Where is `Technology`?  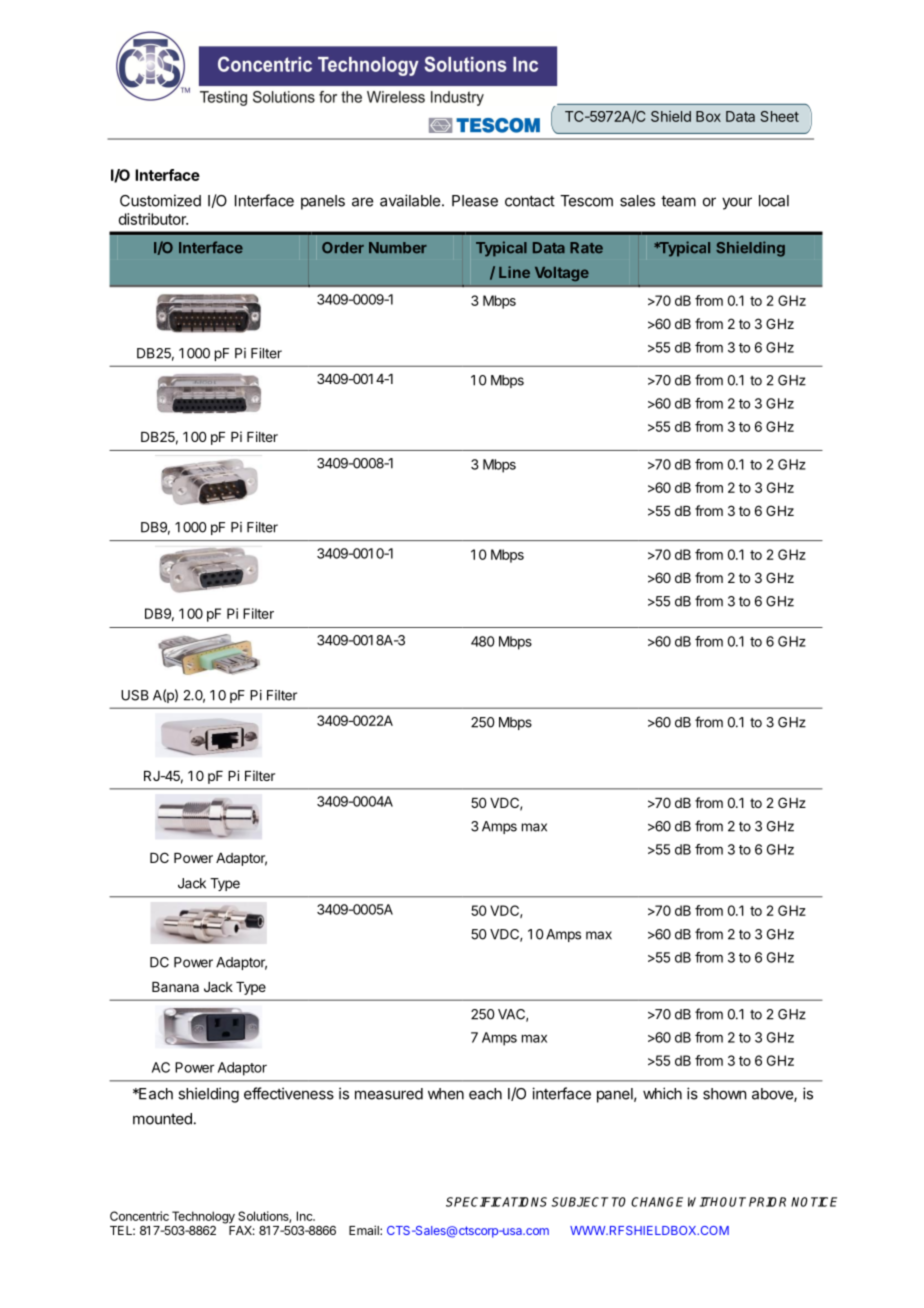
Technology is located at coordinates (203, 1217).
